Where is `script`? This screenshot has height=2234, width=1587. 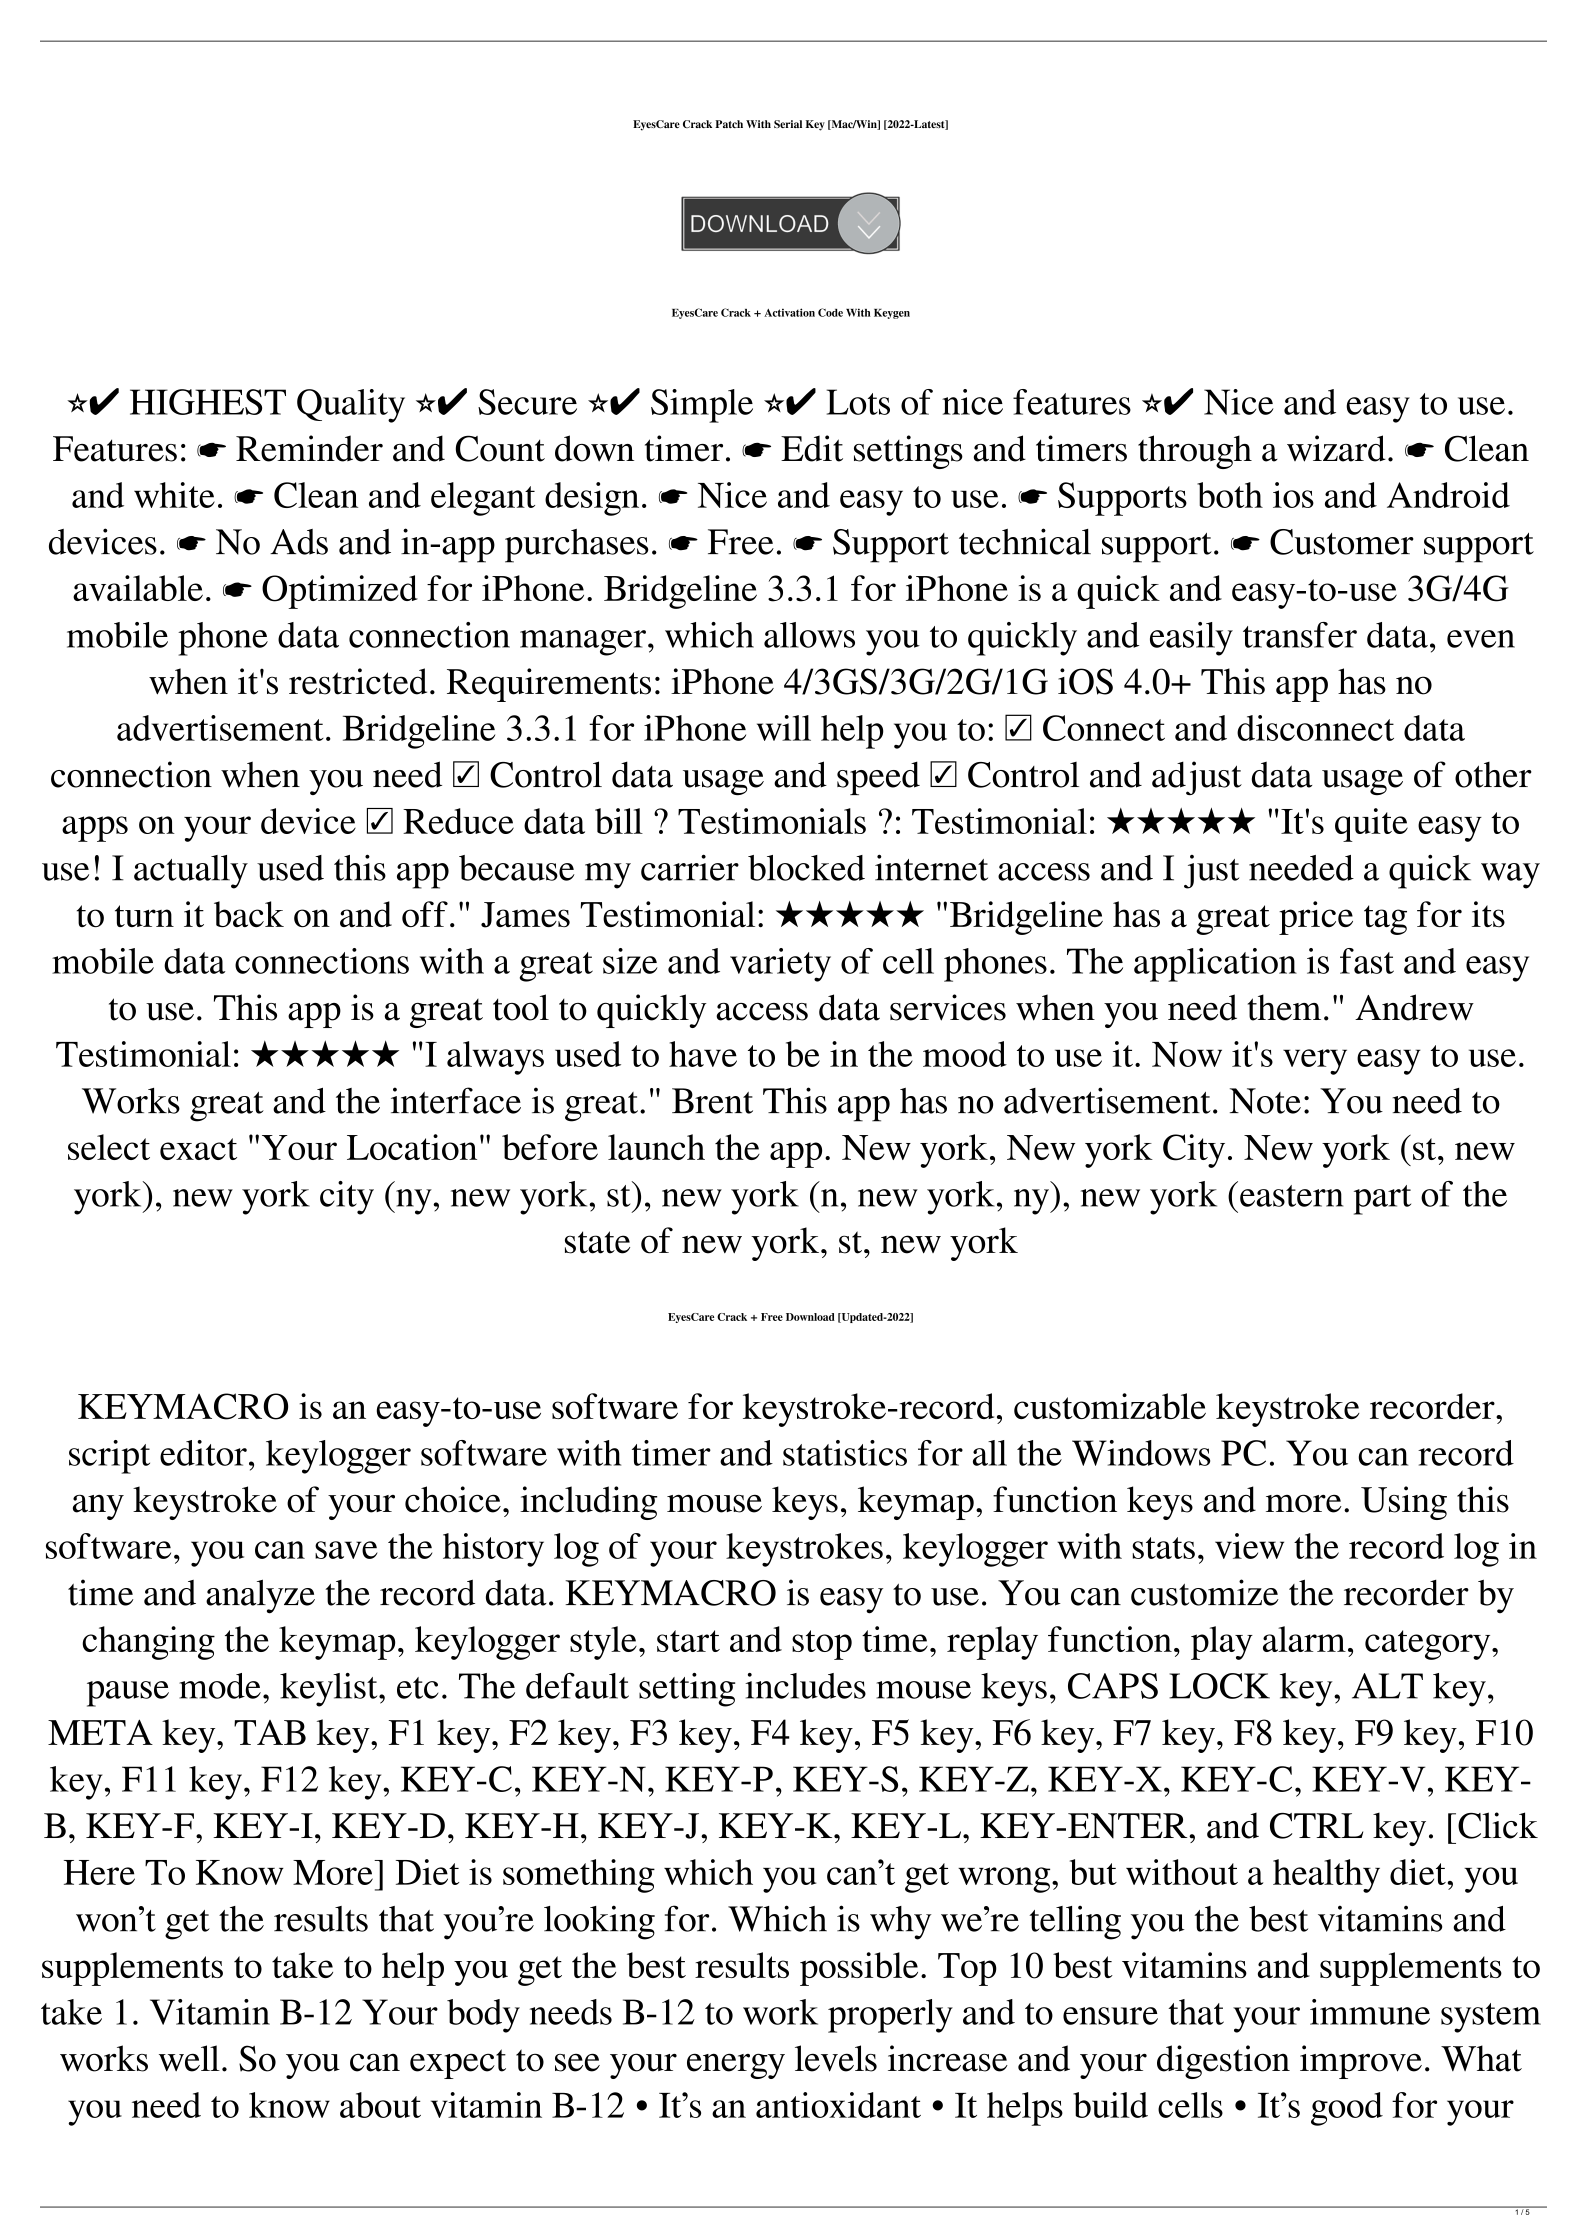 script is located at coordinates (109, 1457).
